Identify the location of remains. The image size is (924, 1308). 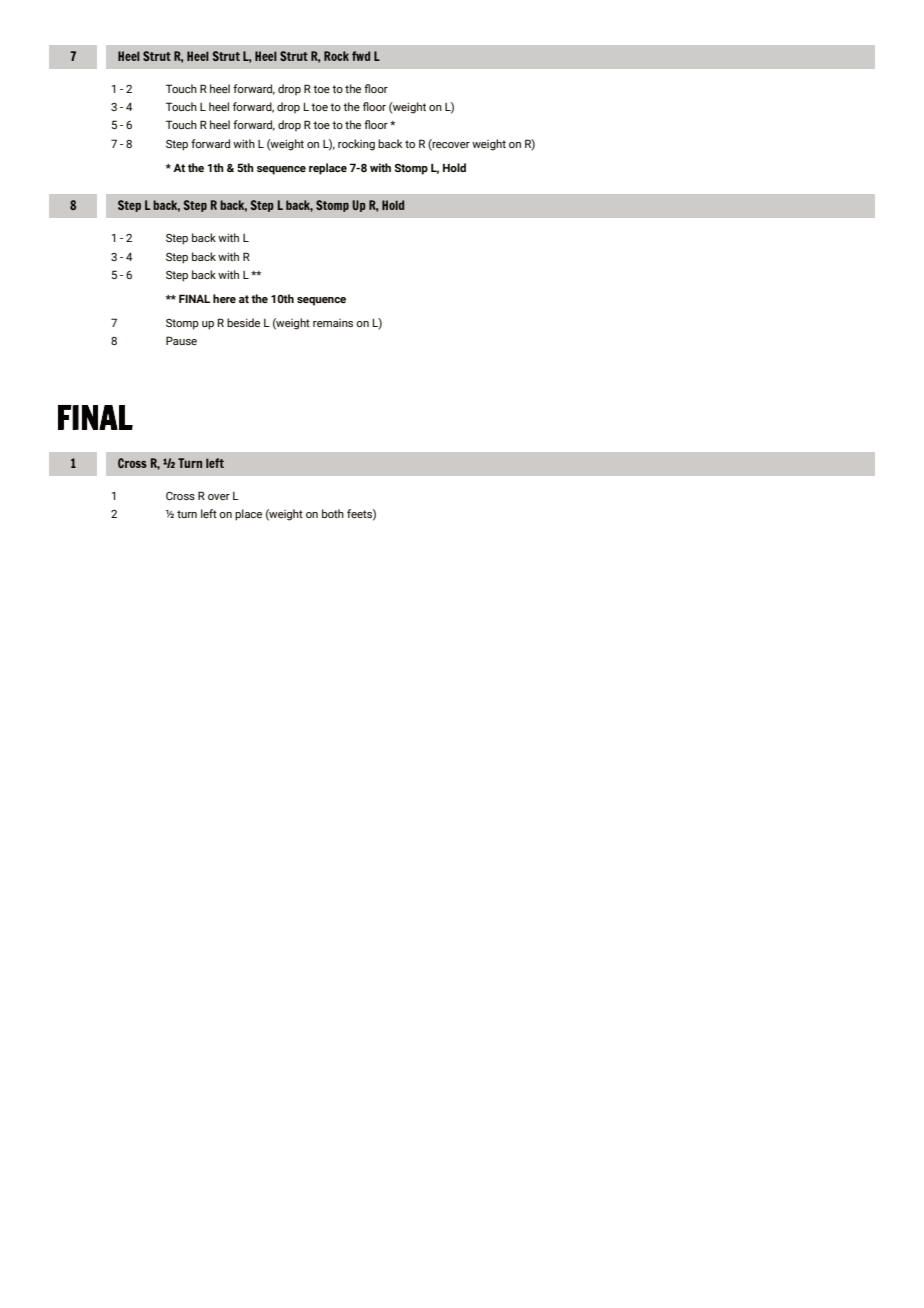
(333, 323).
